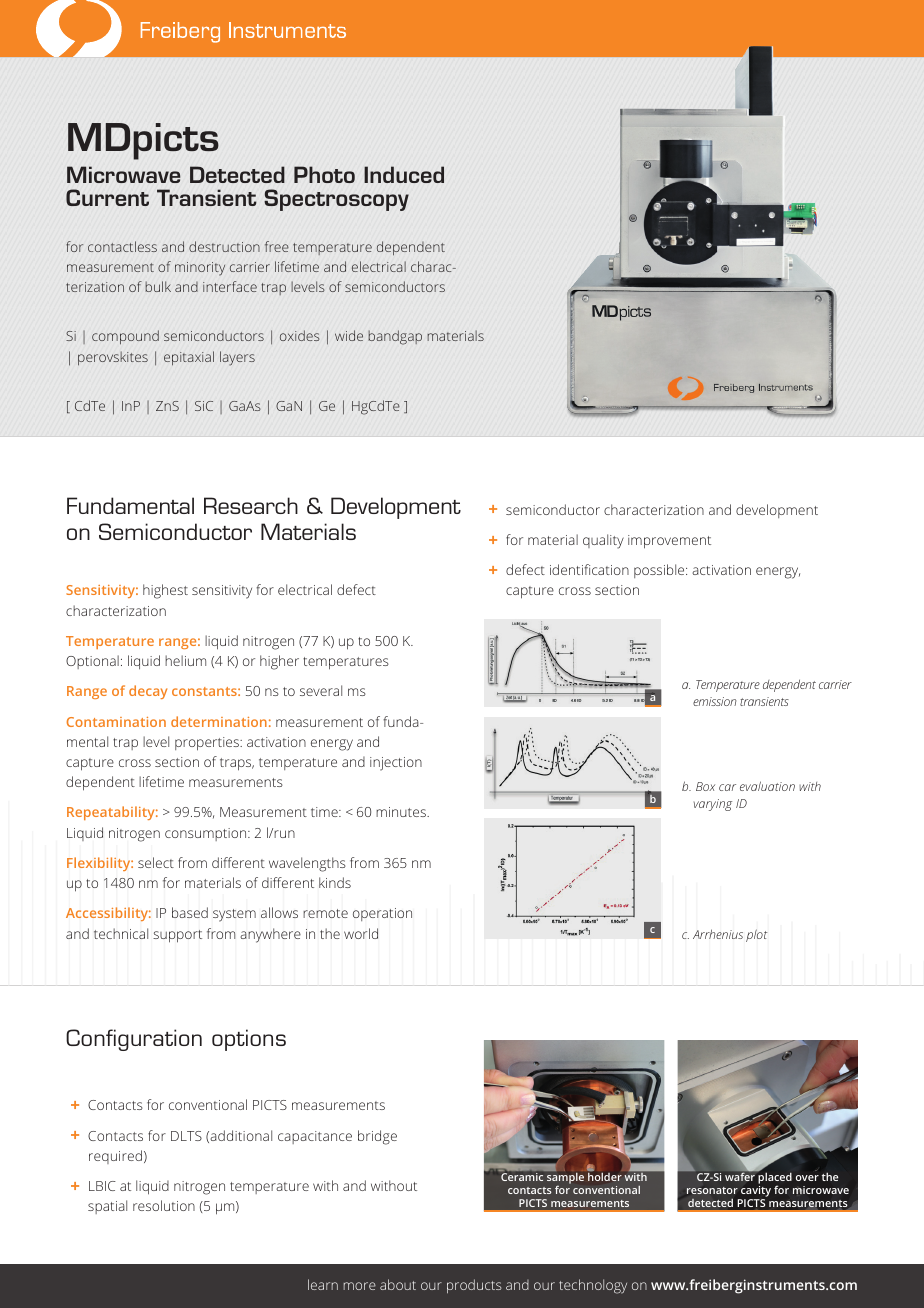 The image size is (924, 1308). Describe the element at coordinates (396, 764) in the image. I see `injection` at that location.
